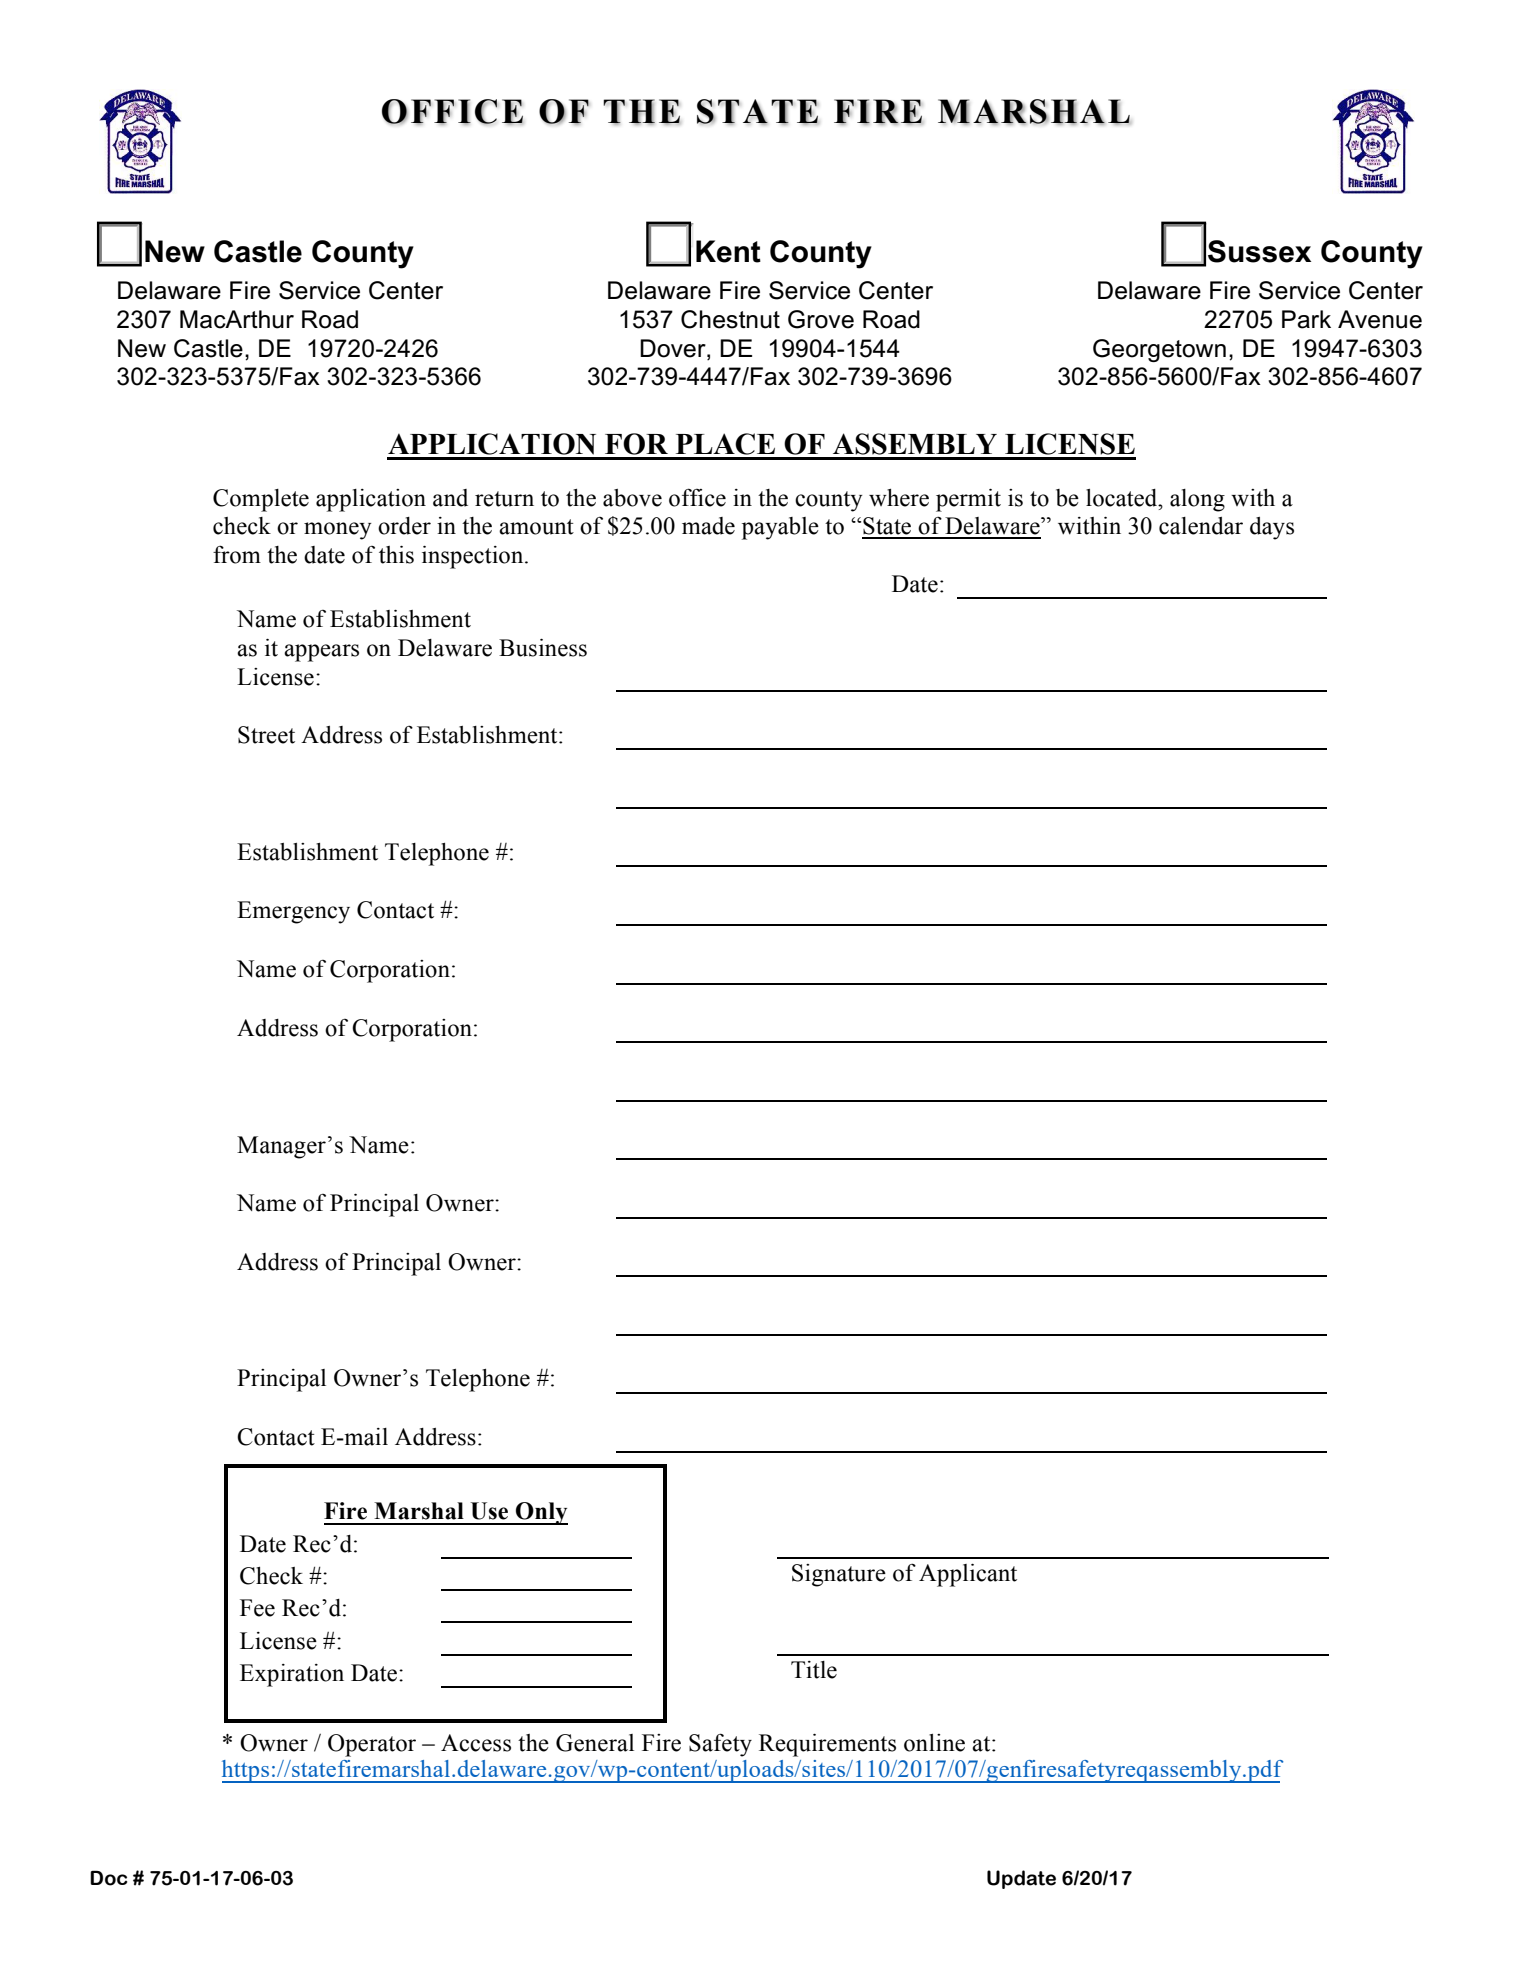 Image resolution: width=1524 pixels, height=1972 pixels. What do you see at coordinates (728, 251) in the image?
I see `Kent` at bounding box center [728, 251].
